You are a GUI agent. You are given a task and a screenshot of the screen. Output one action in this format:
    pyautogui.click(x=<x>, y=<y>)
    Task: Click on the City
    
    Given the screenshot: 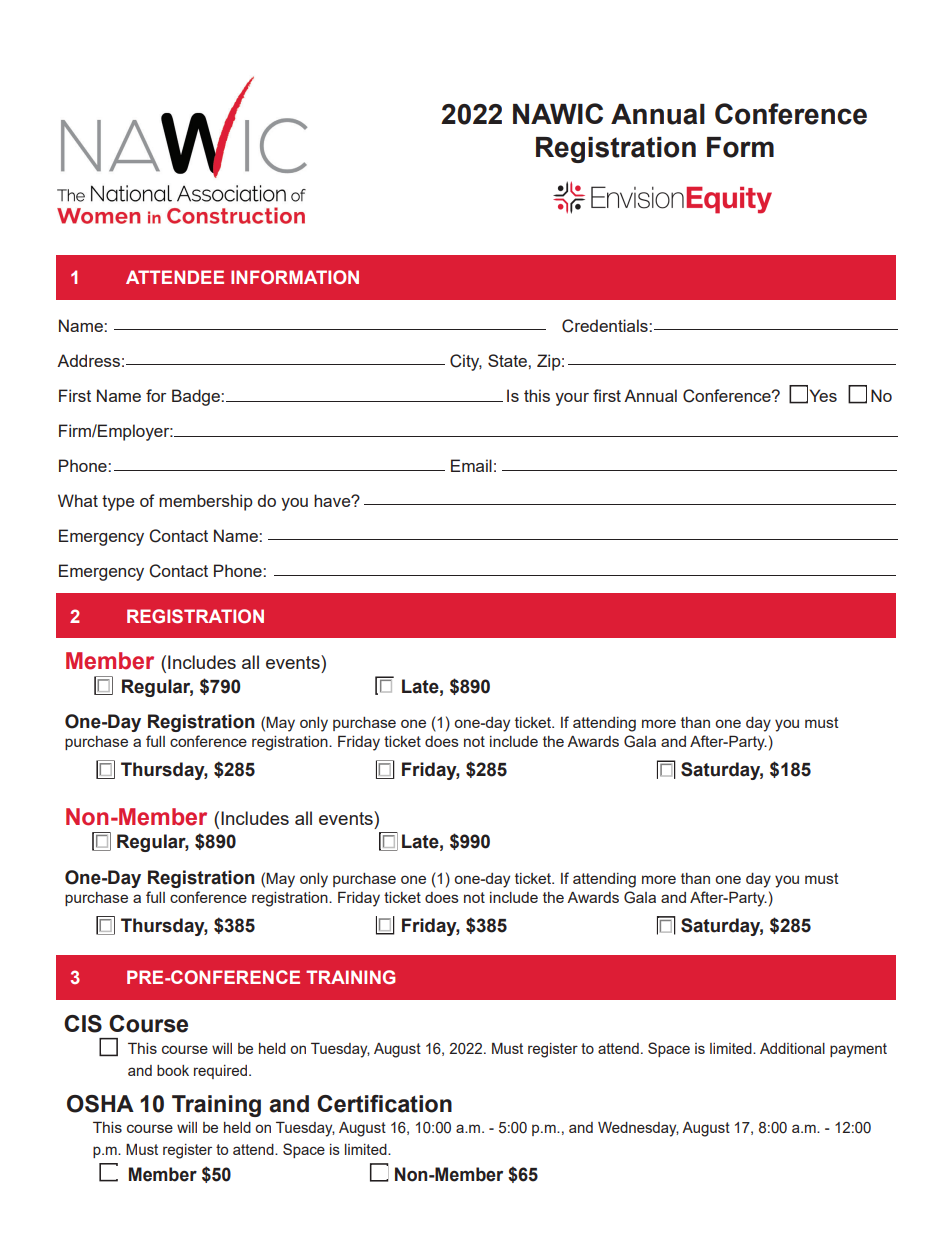 What is the action you would take?
    pyautogui.click(x=466, y=362)
